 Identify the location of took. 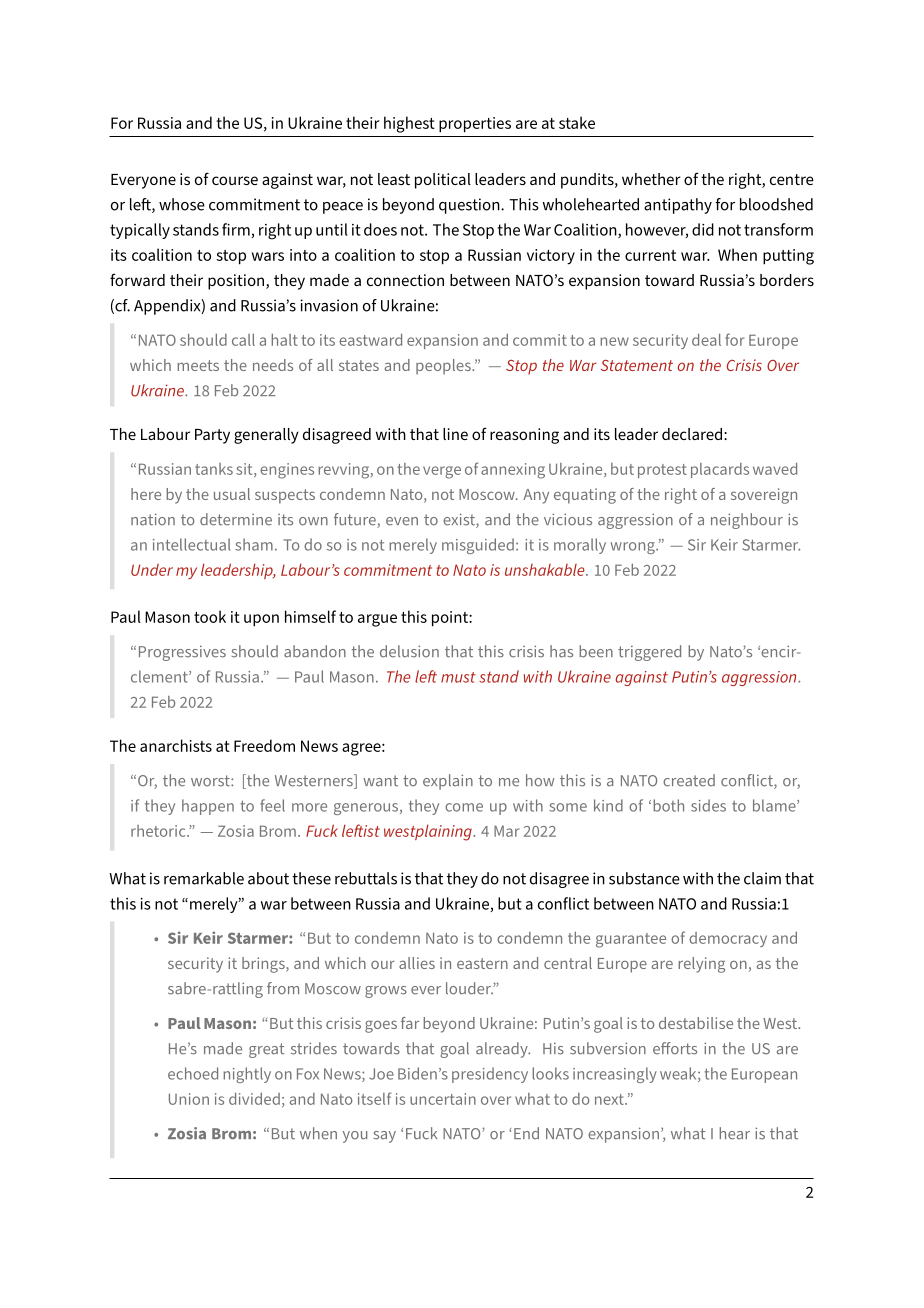
(210, 616).
